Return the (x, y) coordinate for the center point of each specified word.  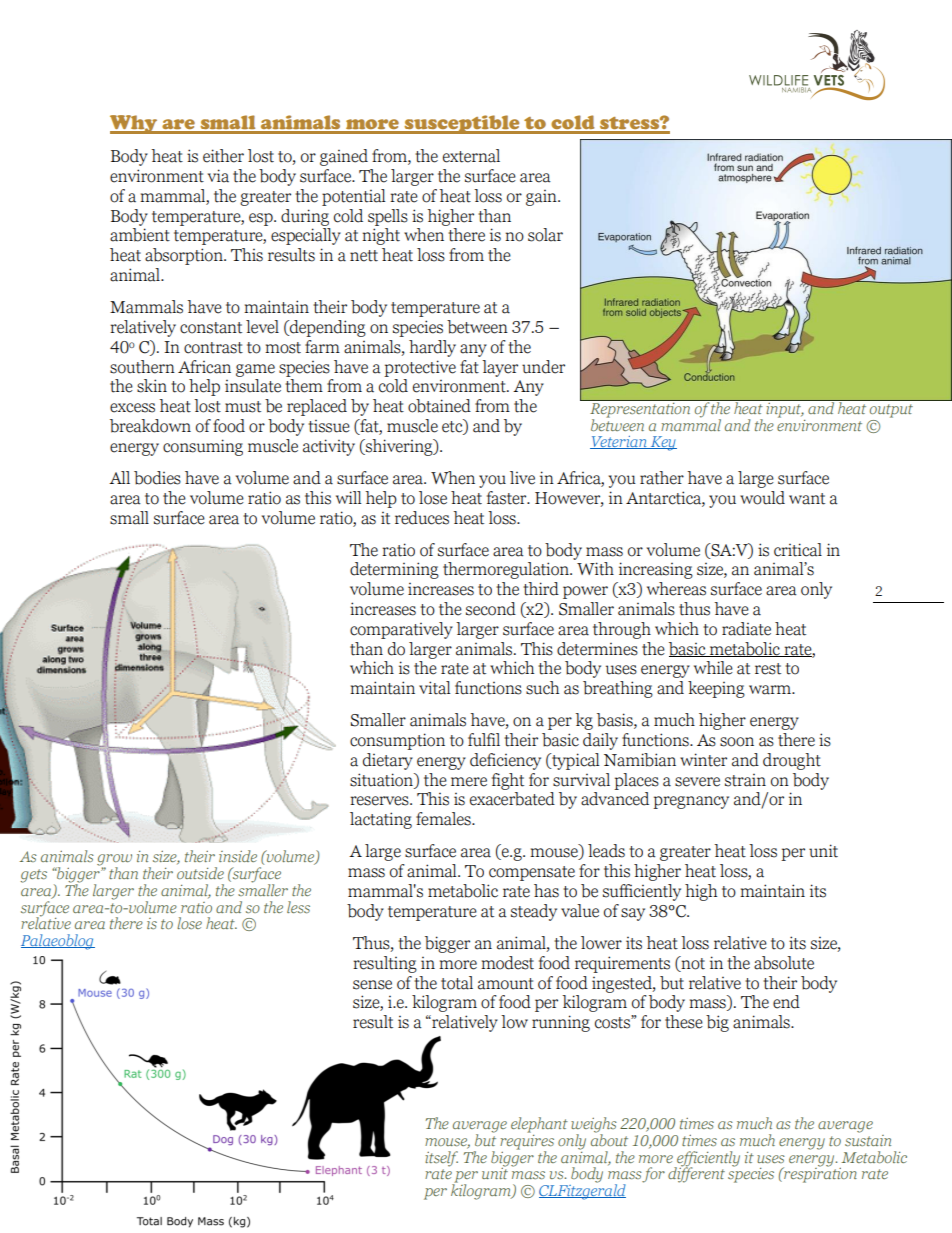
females (444, 819)
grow (114, 861)
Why (135, 124)
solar (545, 235)
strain (745, 780)
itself (441, 1159)
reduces (422, 518)
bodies (157, 478)
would (762, 498)
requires (527, 1142)
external (471, 156)
